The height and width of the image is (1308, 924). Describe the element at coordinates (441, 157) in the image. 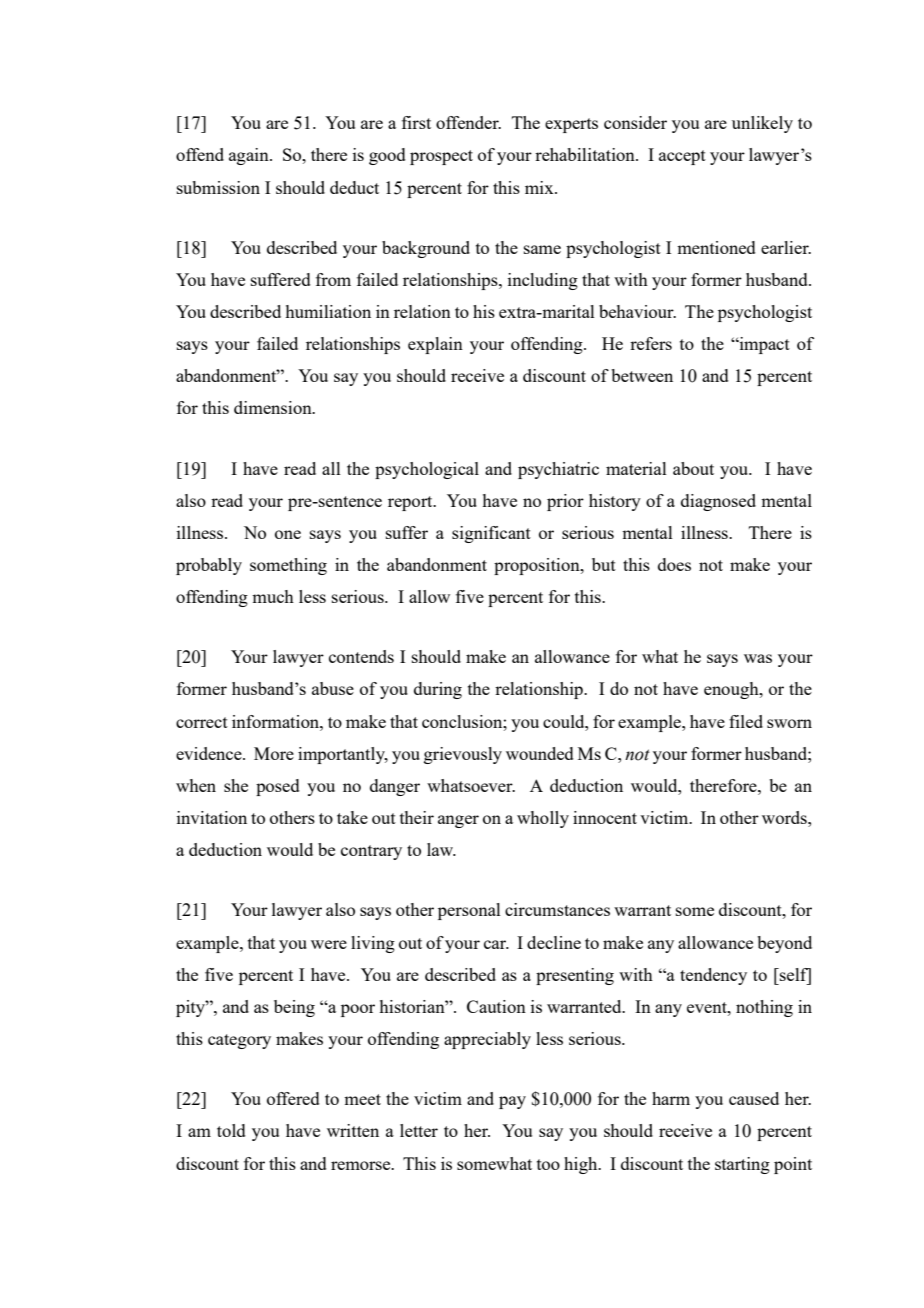

I see `prospect` at that location.
